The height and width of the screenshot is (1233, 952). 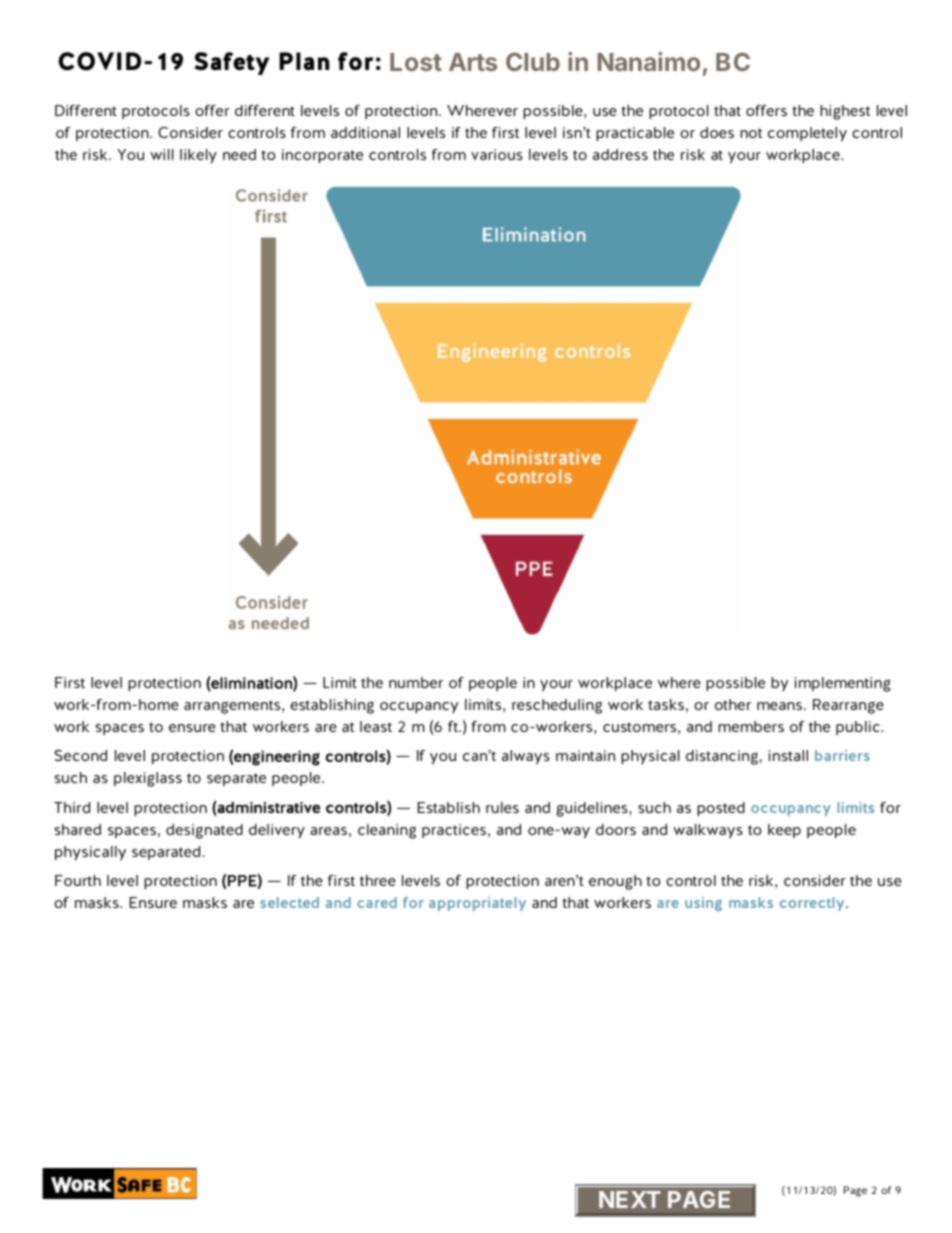 What do you see at coordinates (497, 154) in the screenshot?
I see `various` at bounding box center [497, 154].
